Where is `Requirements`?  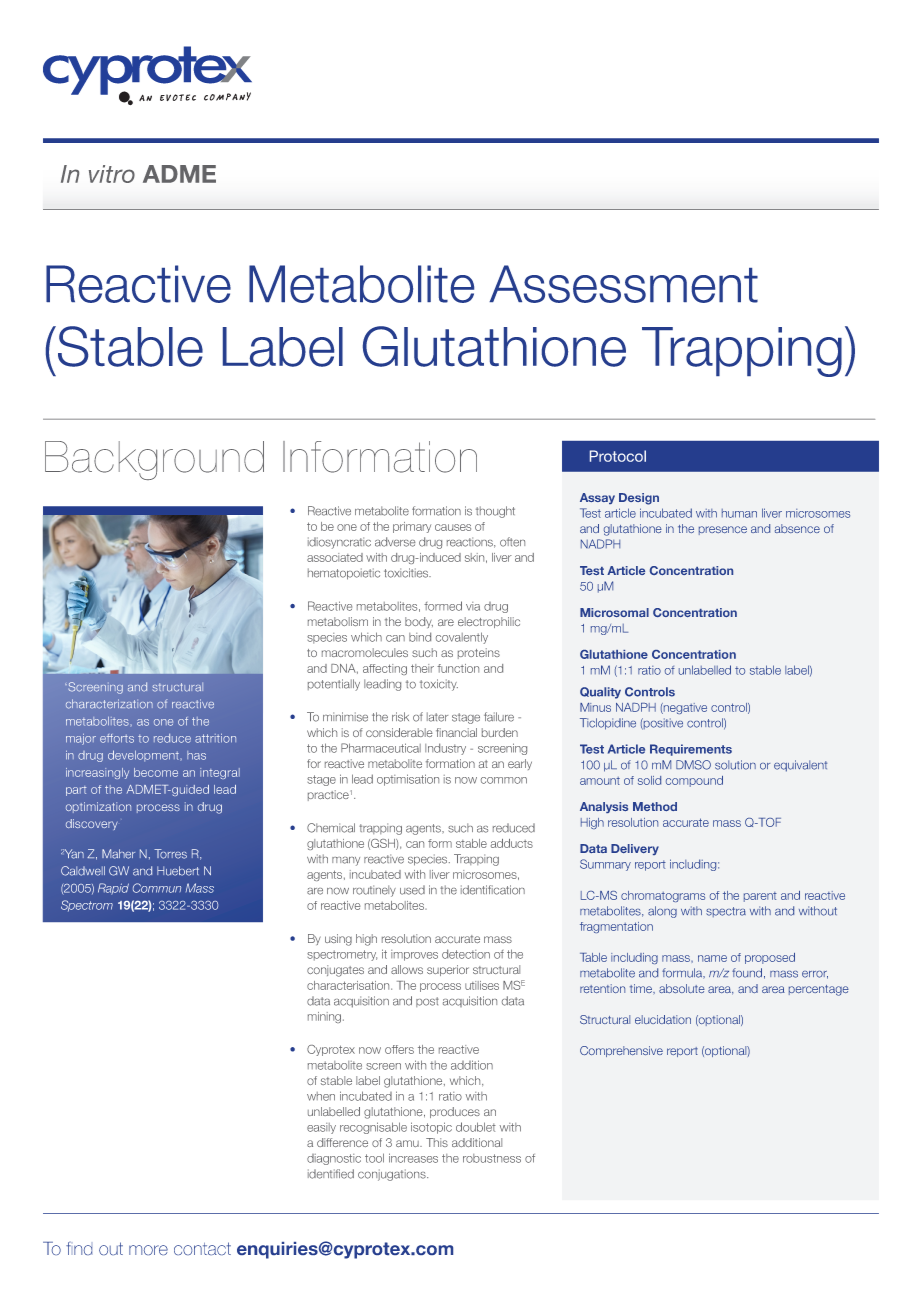 Requirements is located at coordinates (691, 750).
